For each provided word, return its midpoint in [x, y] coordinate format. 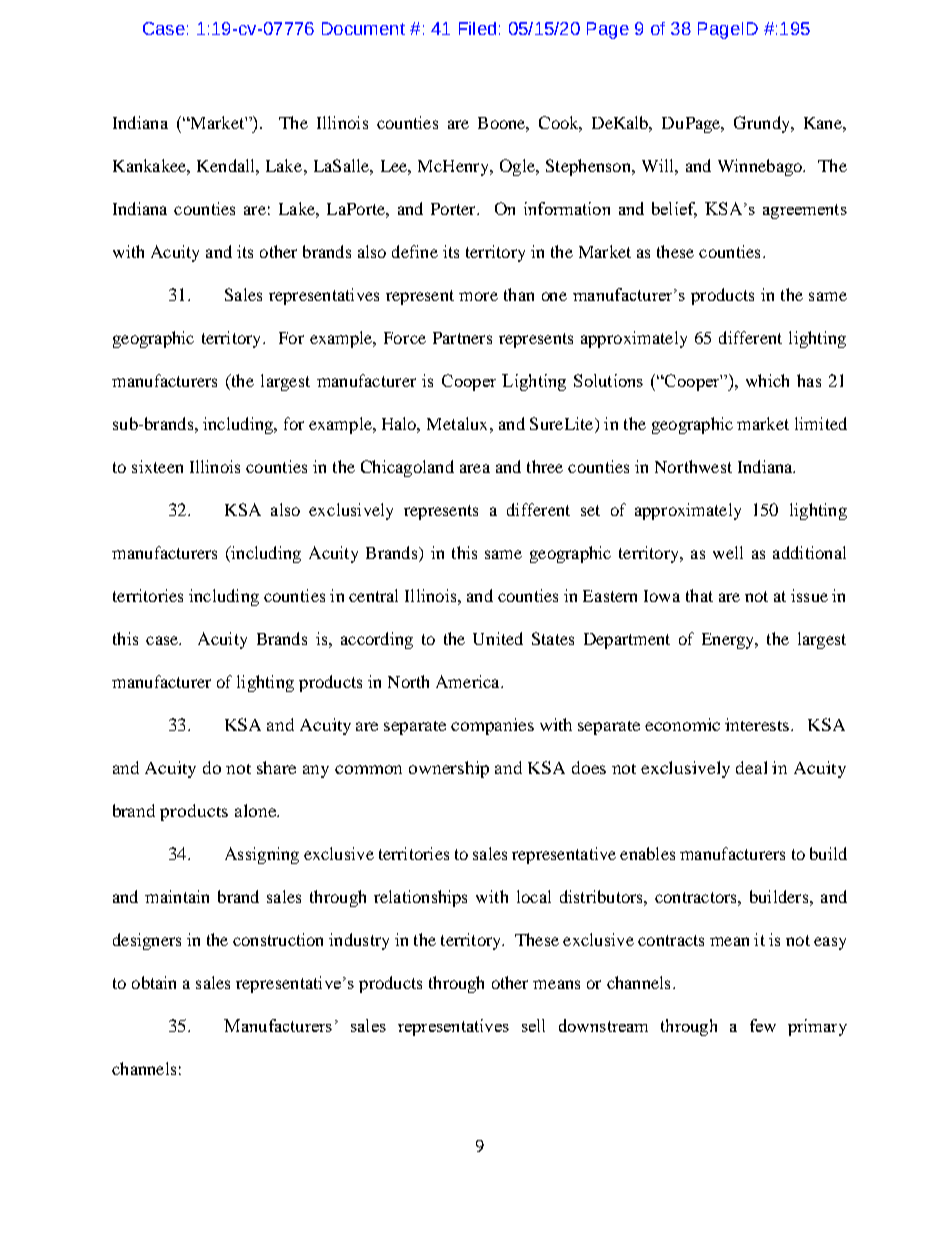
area [475, 468]
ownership [449, 769]
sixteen [157, 466]
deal [751, 767]
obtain [154, 982]
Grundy [763, 124]
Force [405, 338]
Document [363, 28]
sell [533, 1025]
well [728, 552]
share [276, 767]
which [767, 380]
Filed [477, 28]
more [478, 296]
